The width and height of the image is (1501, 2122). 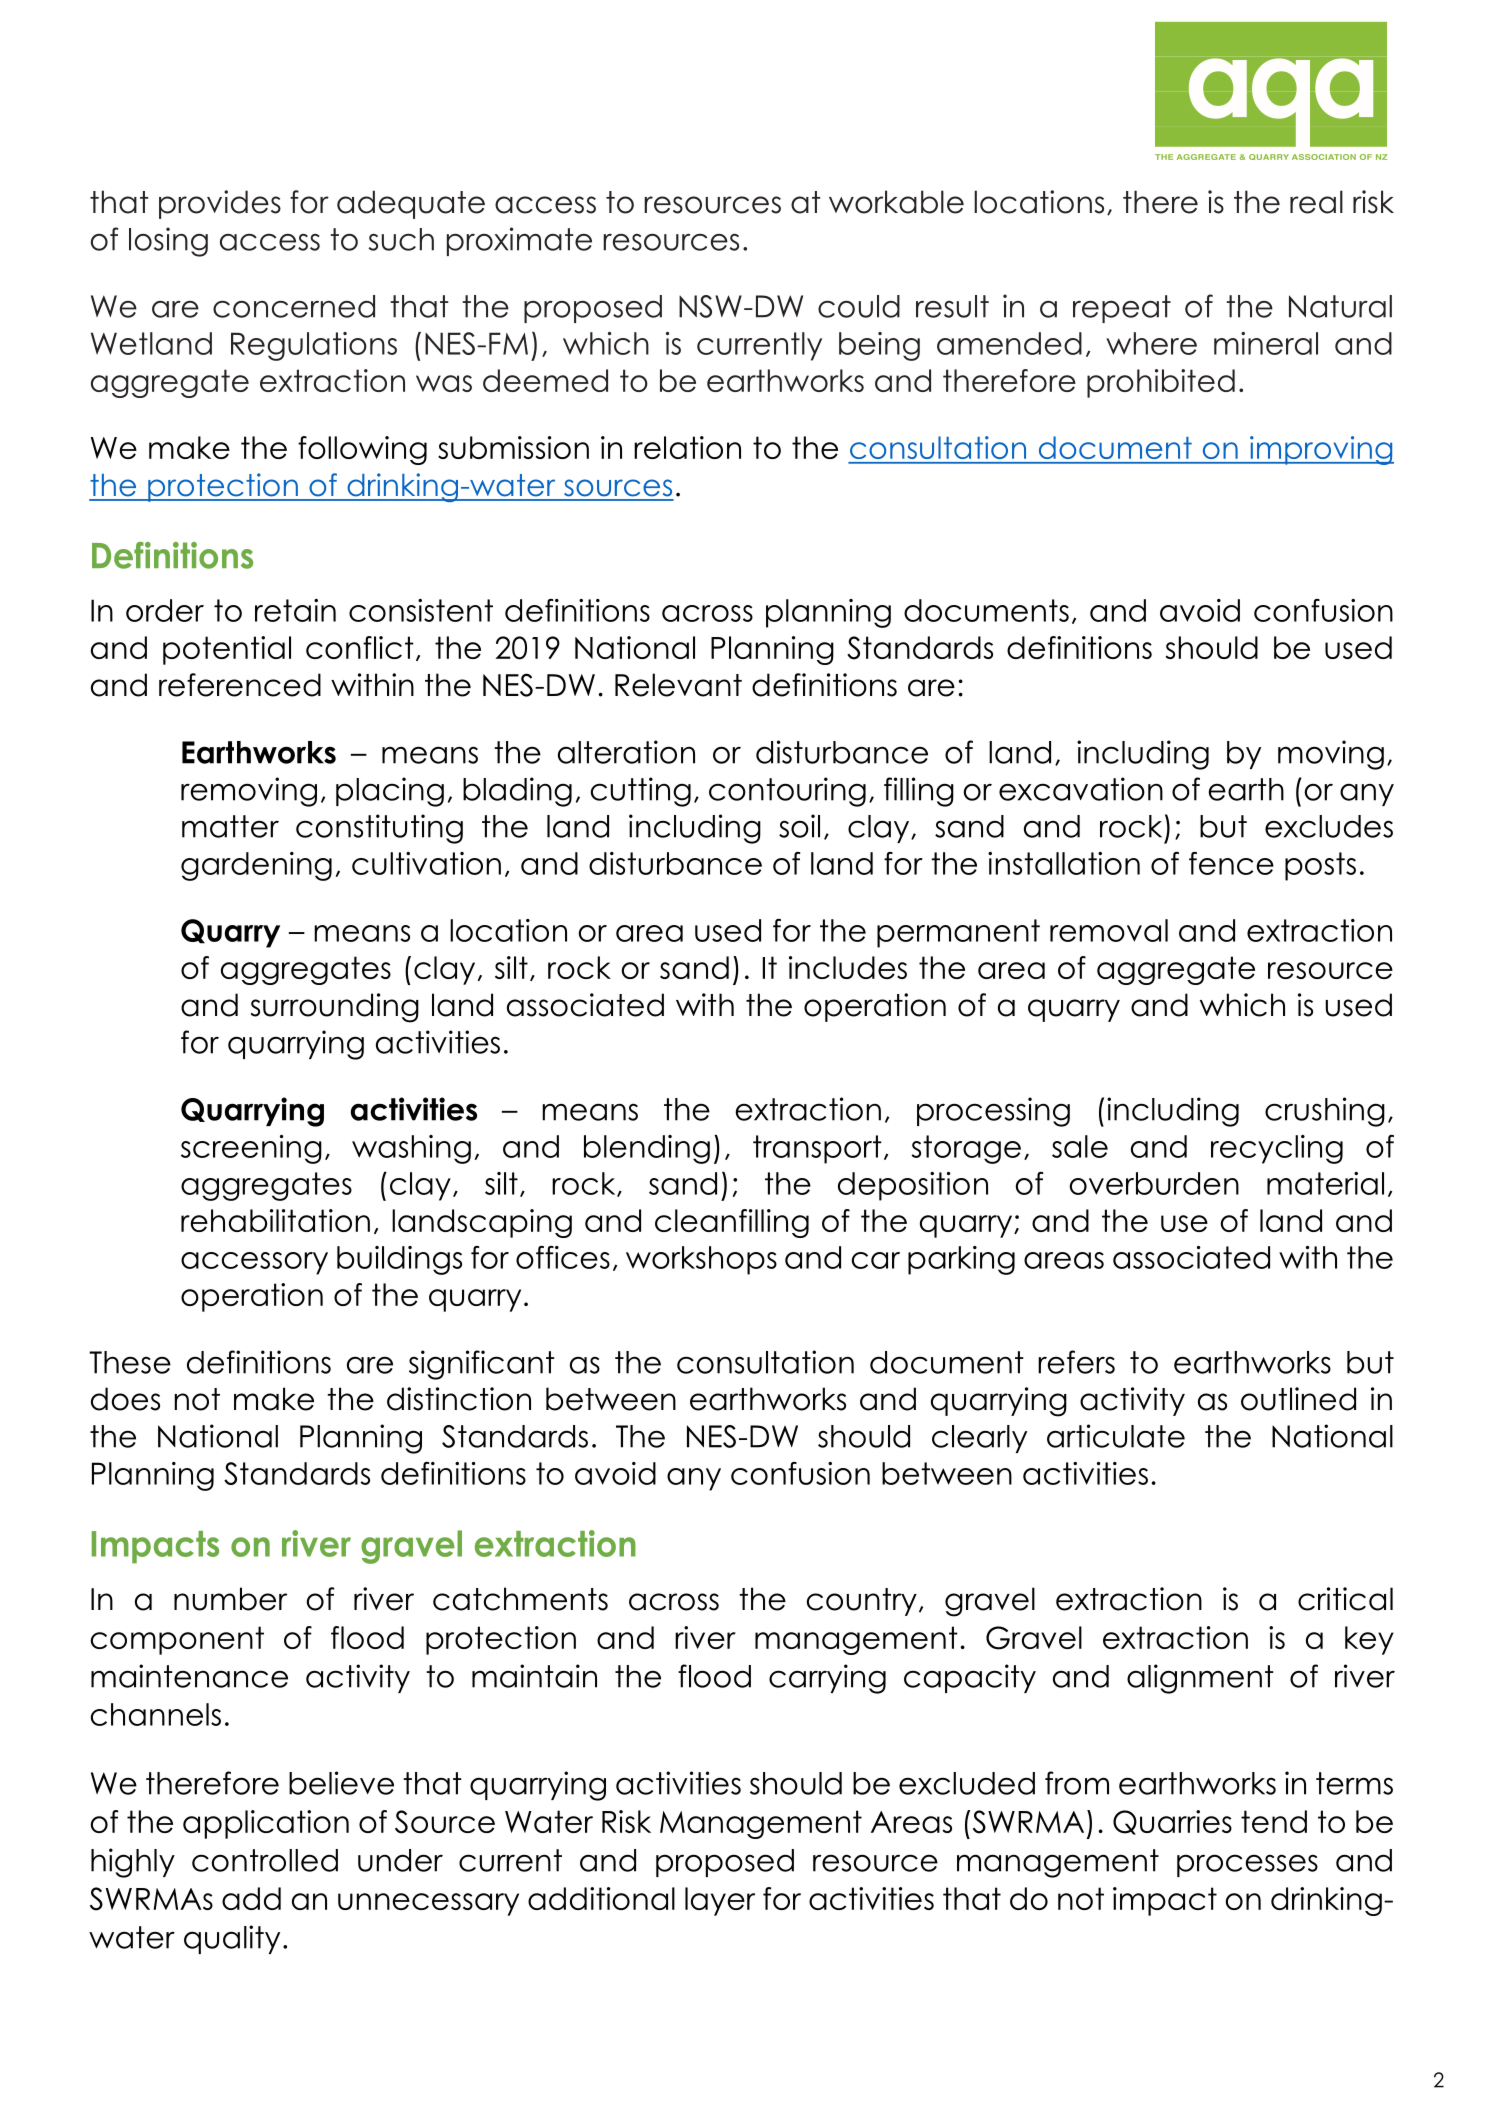 What do you see at coordinates (265, 1860) in the image?
I see `controlled` at bounding box center [265, 1860].
